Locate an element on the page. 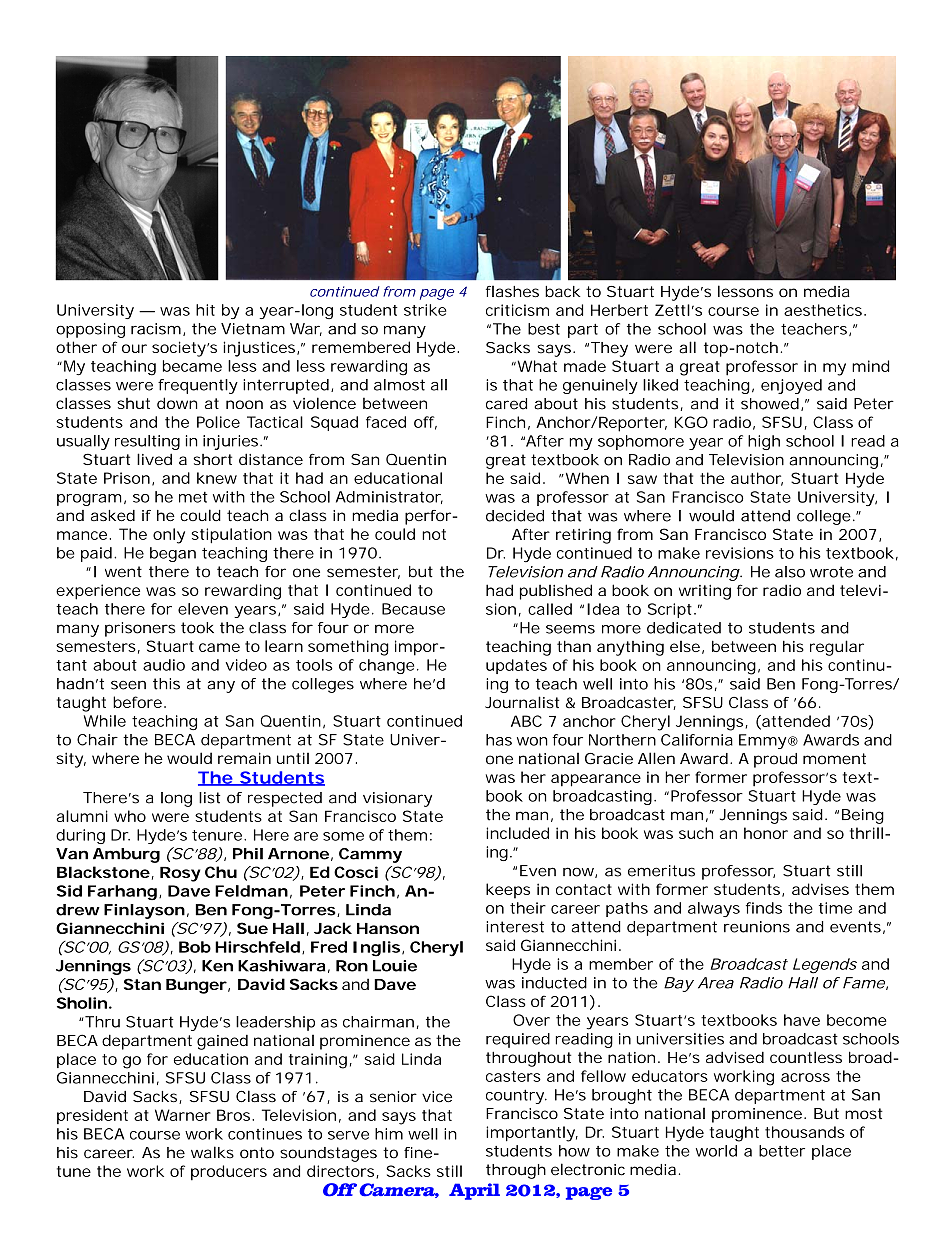 The width and height of the document is (952, 1233). criticism is located at coordinates (517, 310).
